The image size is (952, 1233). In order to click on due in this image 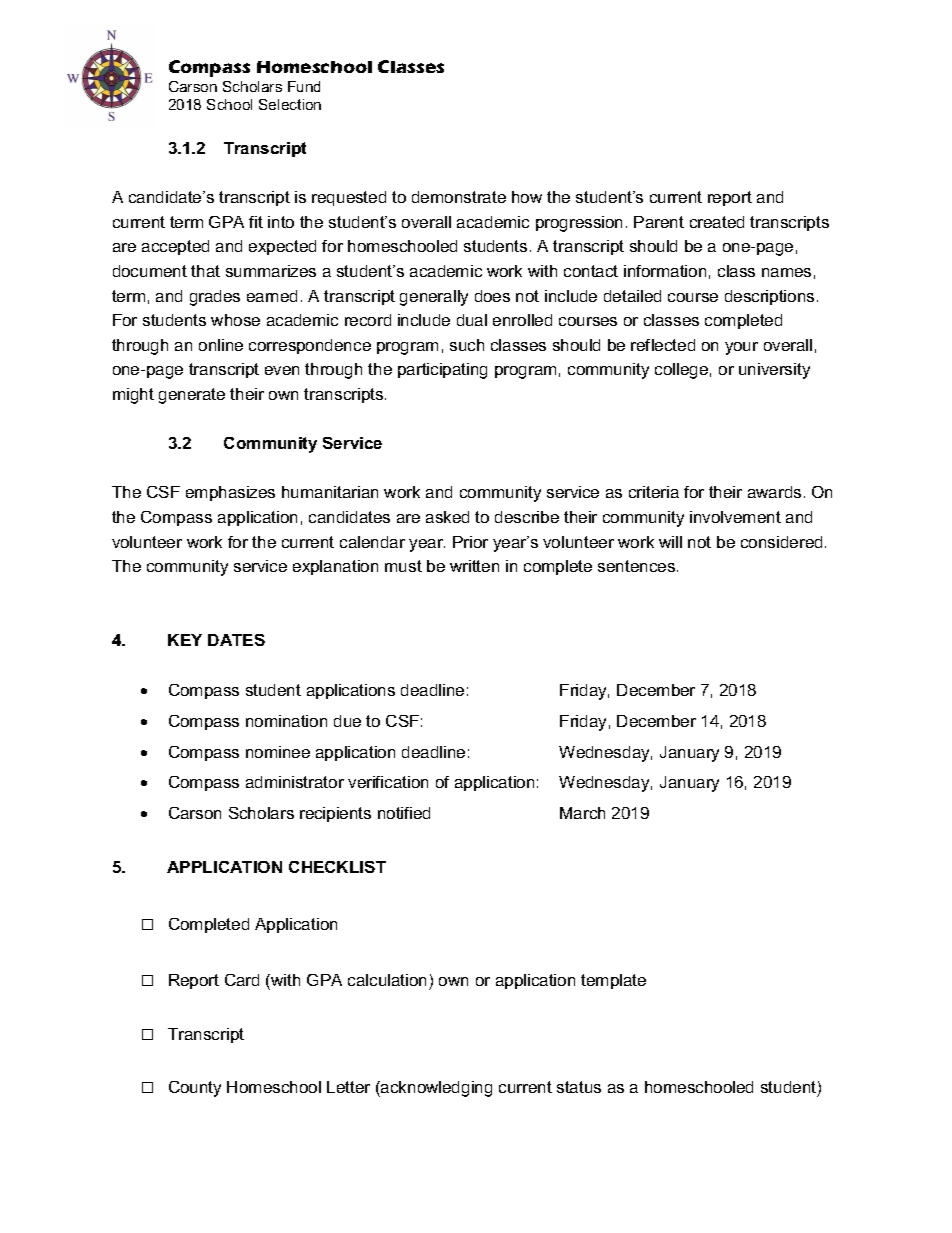, I will do `click(347, 721)`.
